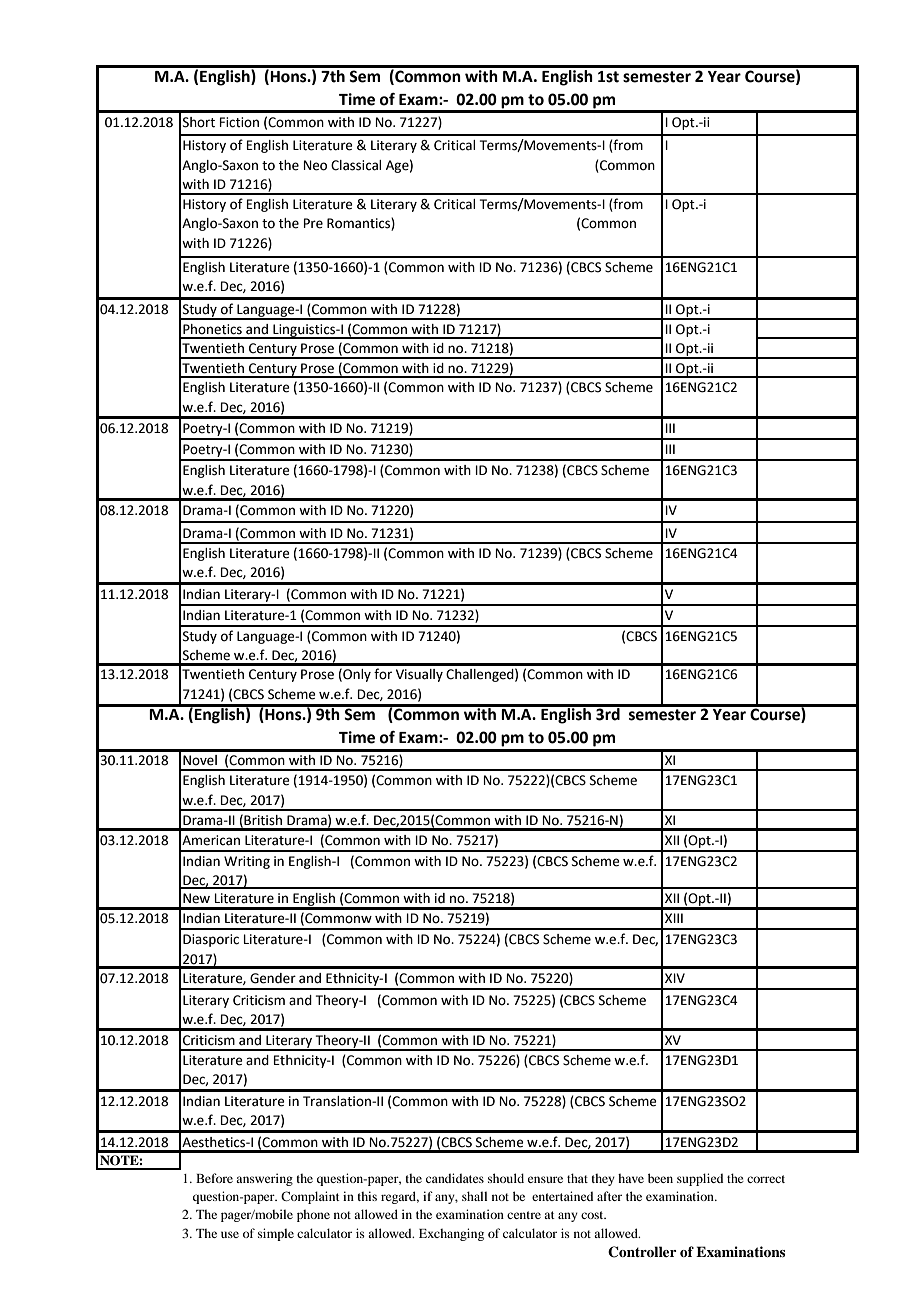 The height and width of the screenshot is (1308, 924). What do you see at coordinates (247, 862) in the screenshot?
I see `Writing` at bounding box center [247, 862].
